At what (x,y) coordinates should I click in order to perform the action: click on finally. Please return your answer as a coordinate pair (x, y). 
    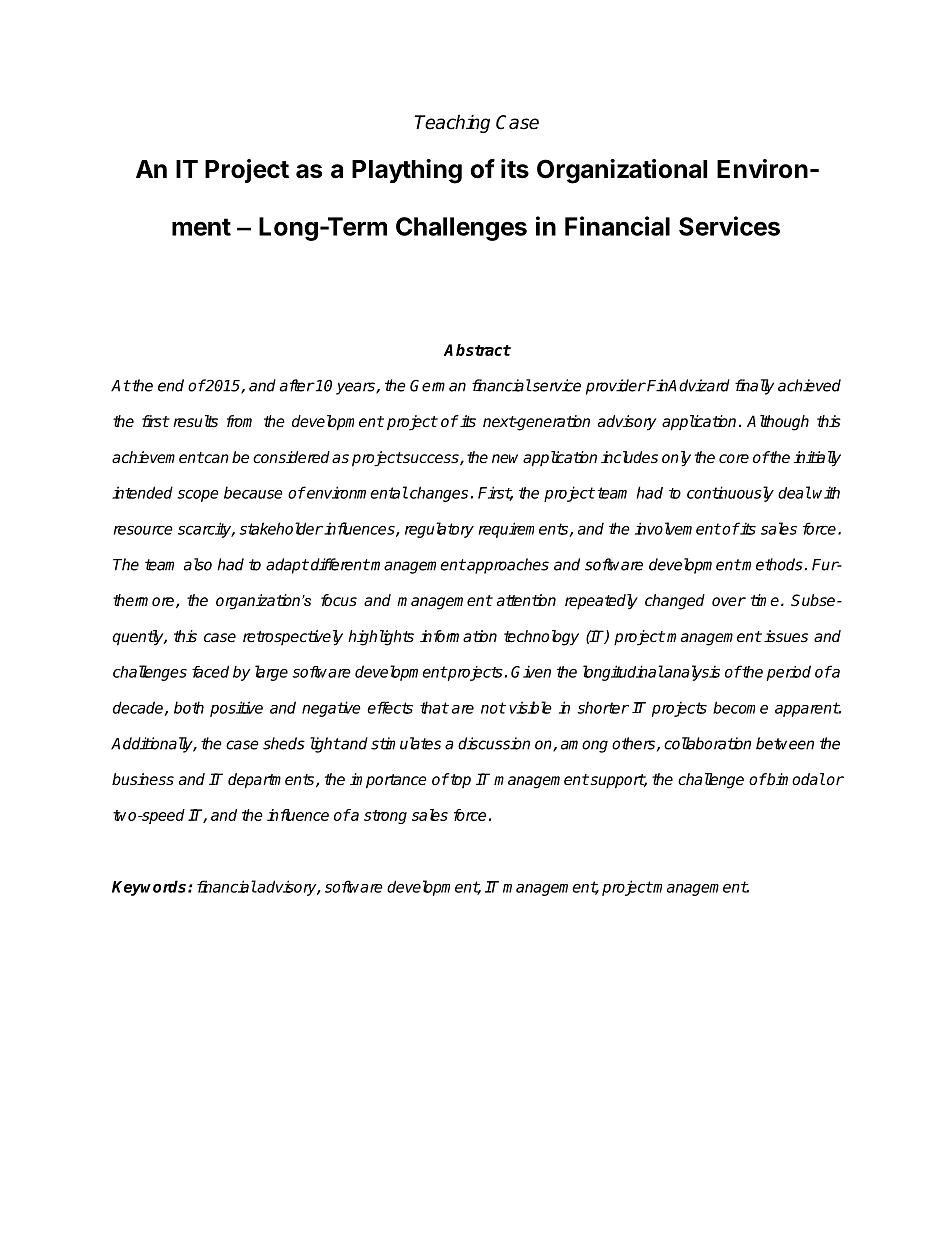
    Looking at the image, I should click on (754, 387).
